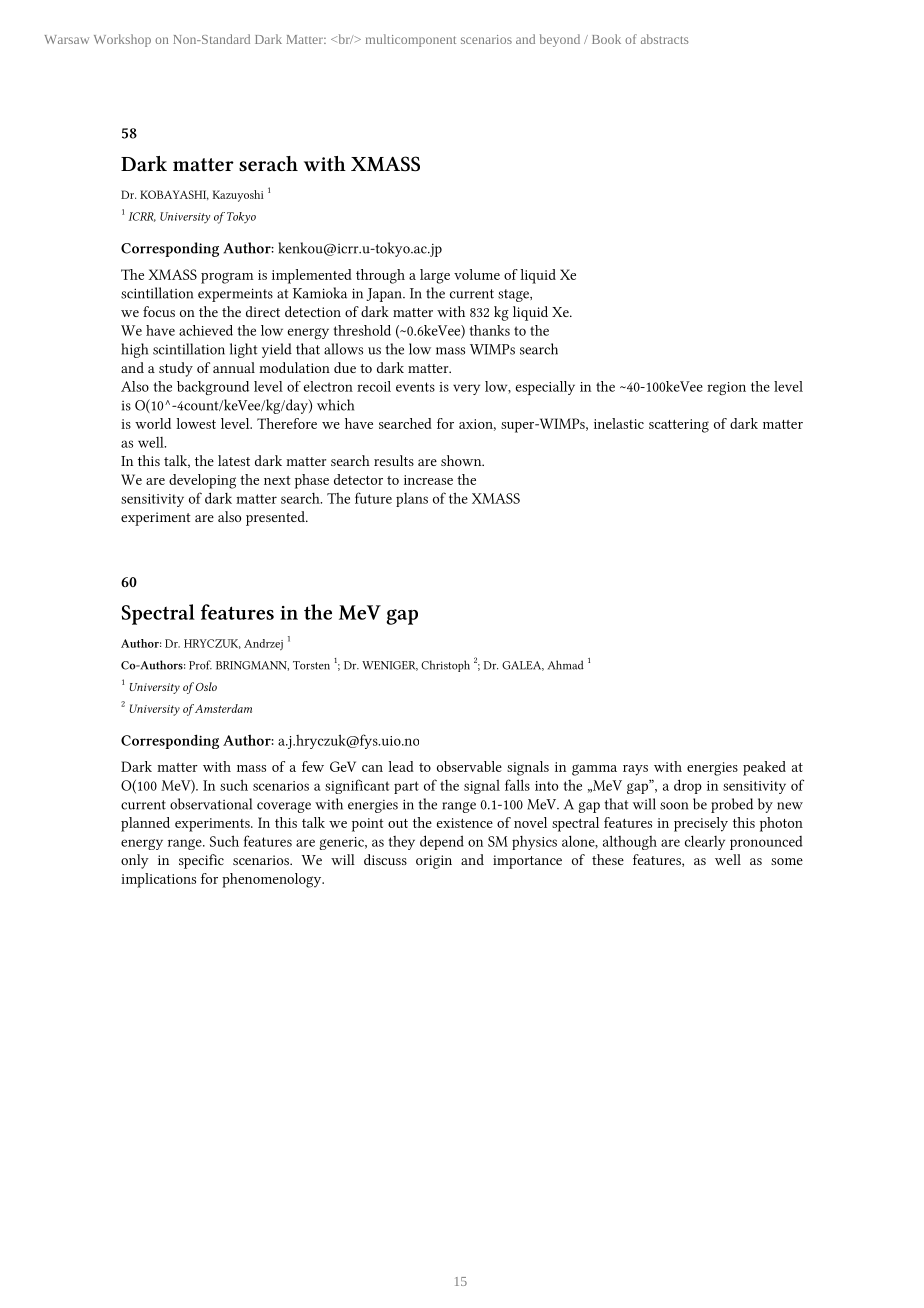  What do you see at coordinates (159, 311) in the screenshot?
I see `focus` at bounding box center [159, 311].
